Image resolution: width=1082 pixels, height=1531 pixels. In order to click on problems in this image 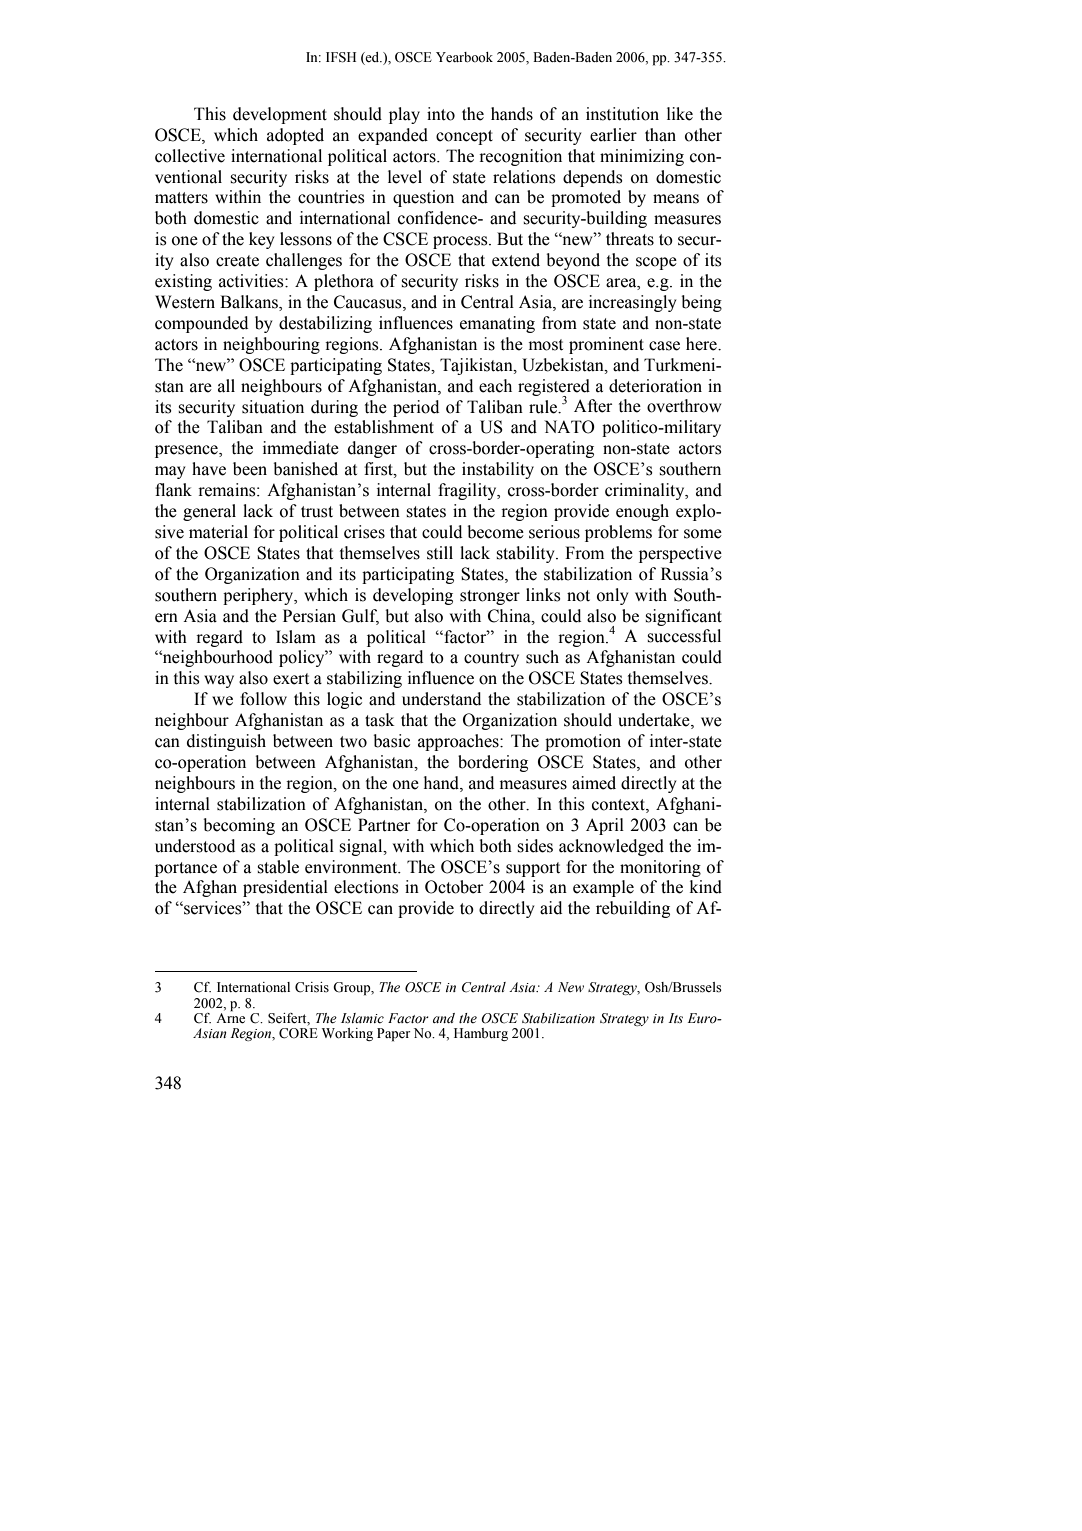, I will do `click(618, 533)`.
